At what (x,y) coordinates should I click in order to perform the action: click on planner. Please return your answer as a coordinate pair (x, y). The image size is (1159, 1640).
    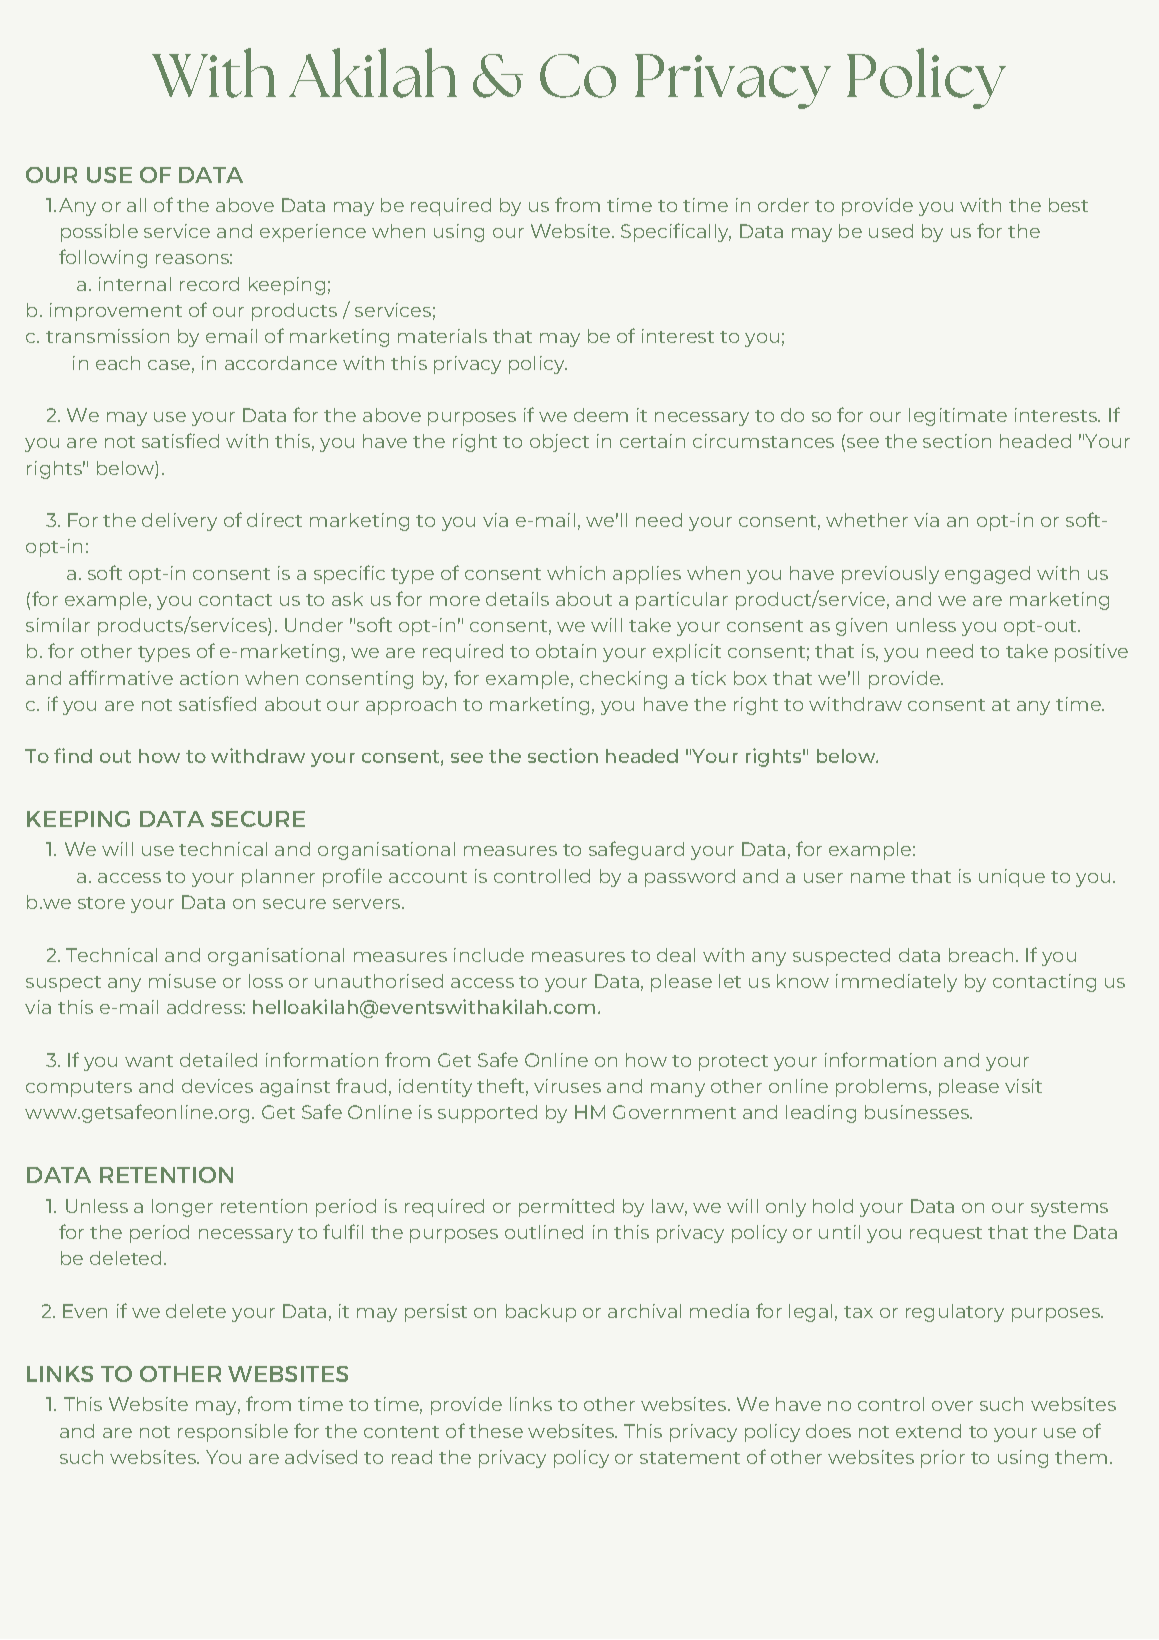
    Looking at the image, I should click on (278, 878).
